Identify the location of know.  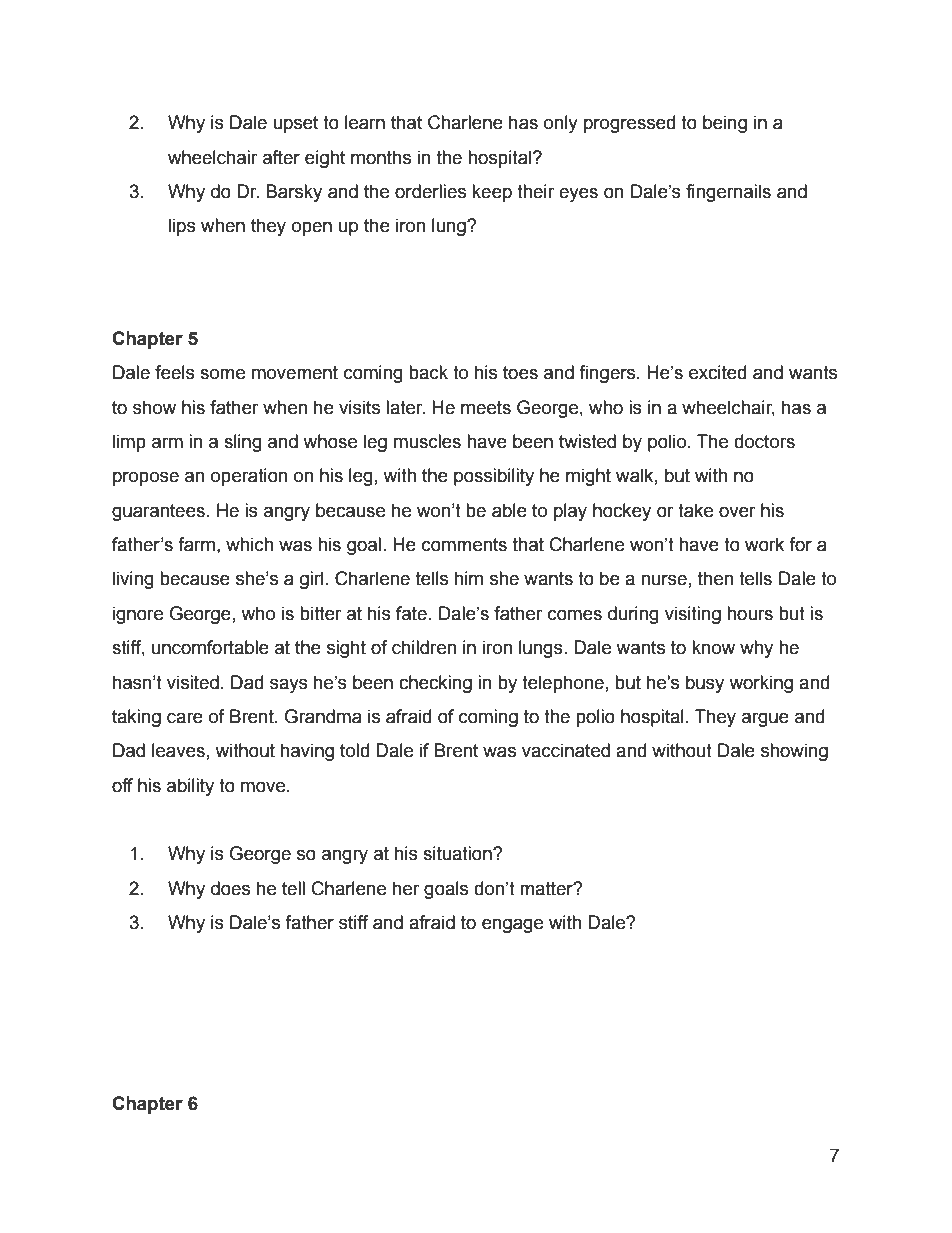
(713, 647).
